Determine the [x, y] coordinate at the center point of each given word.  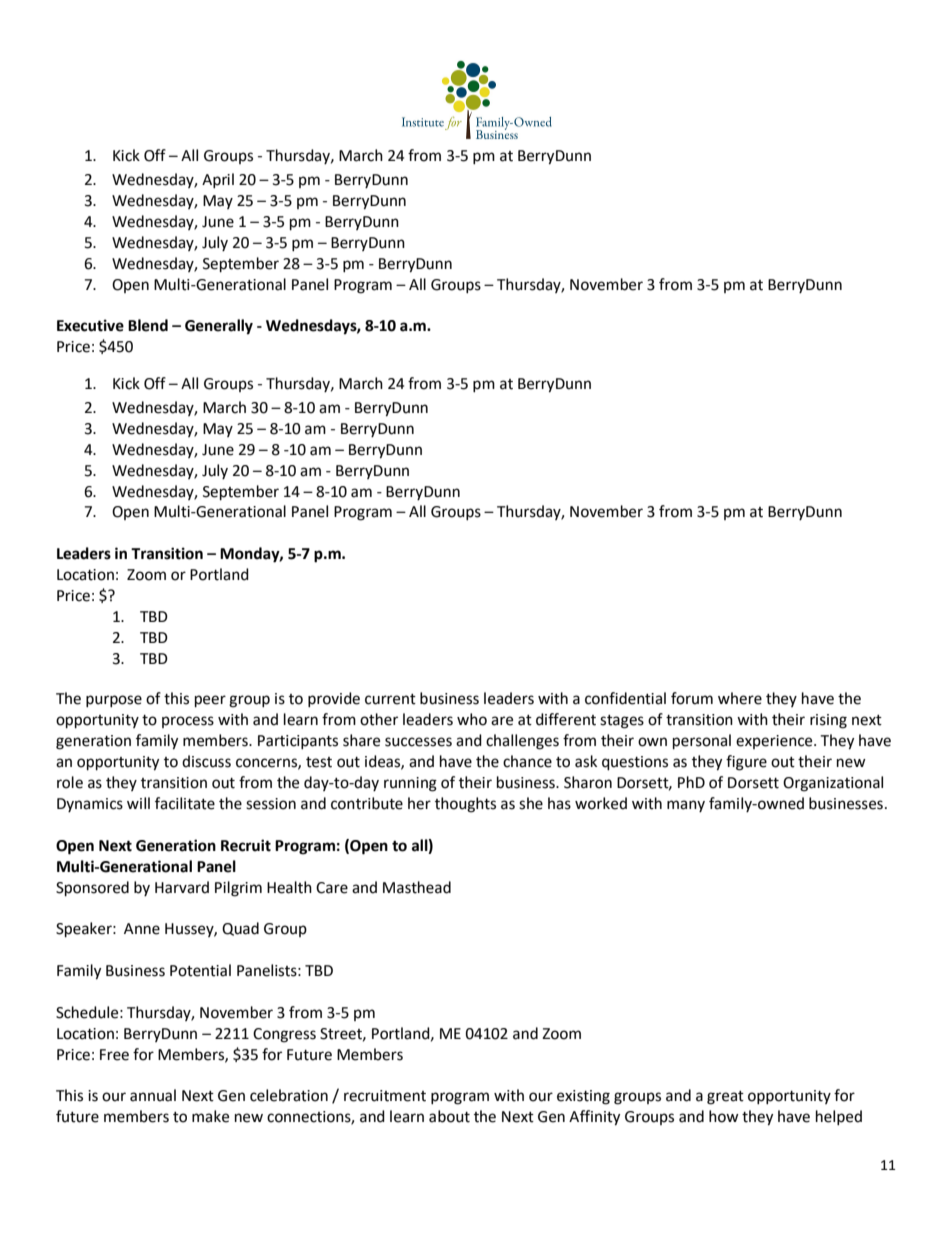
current [390, 699]
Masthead [417, 887]
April [218, 180]
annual [153, 1095]
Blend [148, 325]
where [740, 698]
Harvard [182, 887]
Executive [90, 325]
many [686, 806]
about [449, 1116]
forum [692, 698]
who [472, 719]
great [725, 1098]
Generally [219, 327]
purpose [114, 701]
